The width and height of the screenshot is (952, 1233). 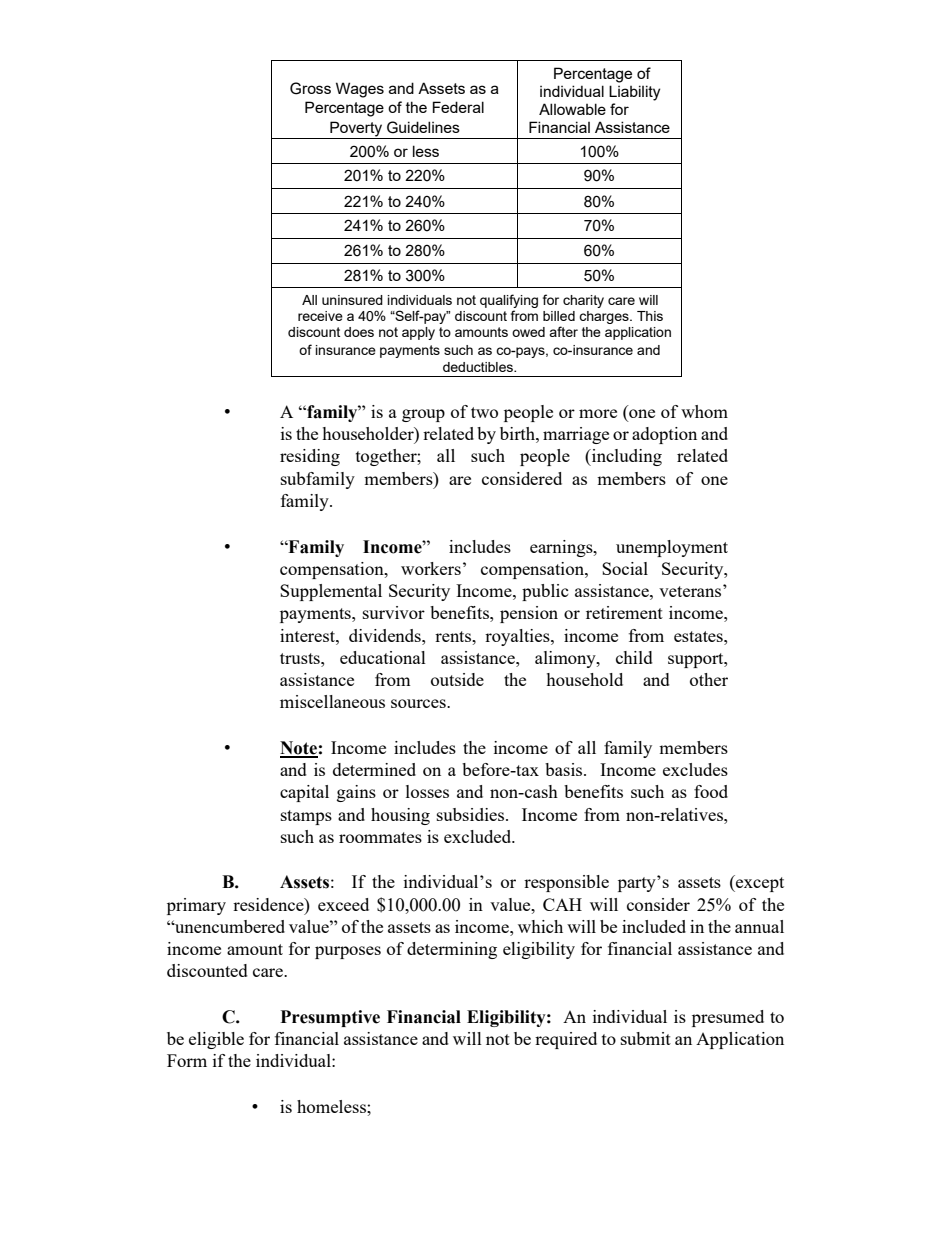 I want to click on residing, so click(x=310, y=457).
